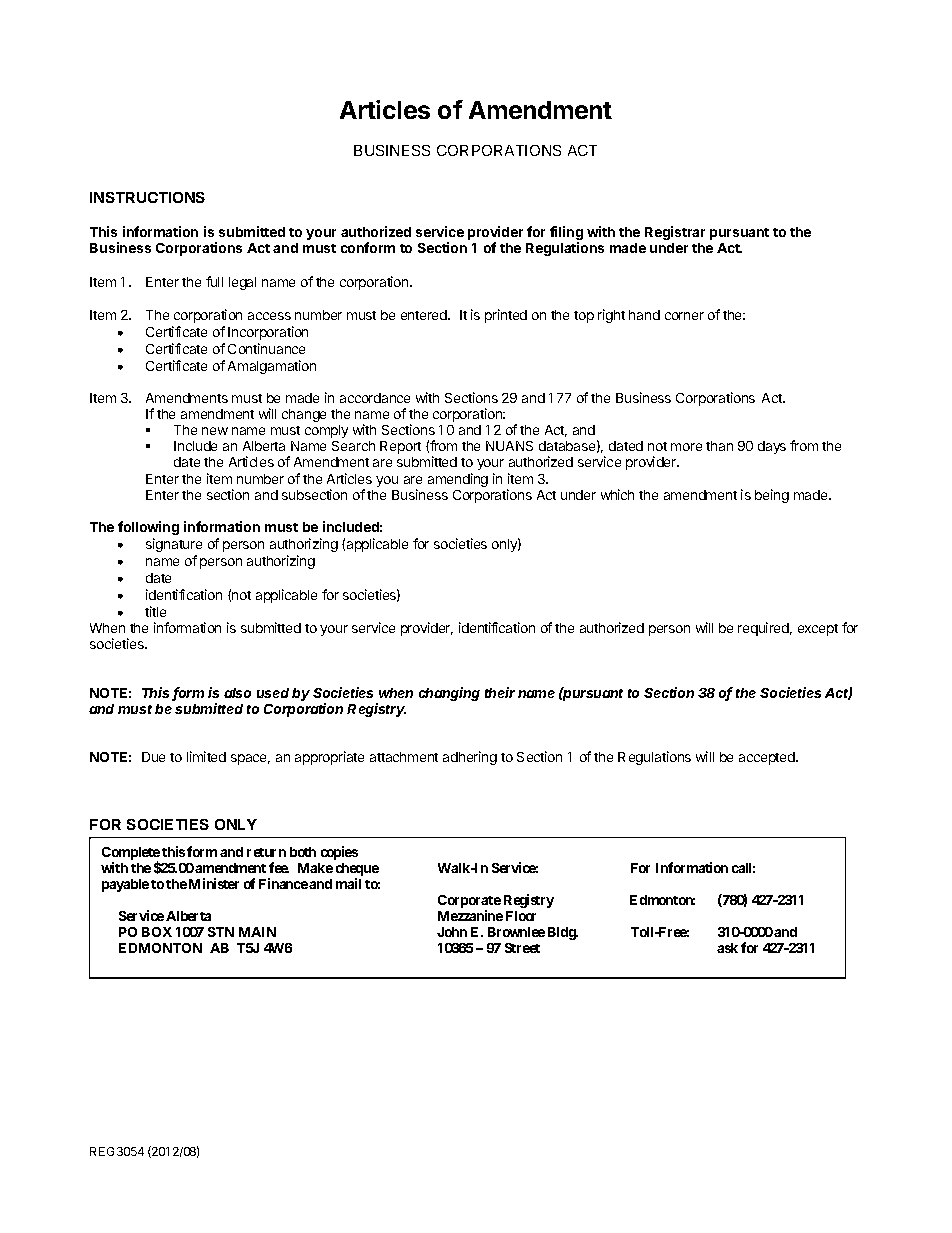 The image size is (952, 1233). Describe the element at coordinates (719, 446) in the screenshot. I see `than` at that location.
